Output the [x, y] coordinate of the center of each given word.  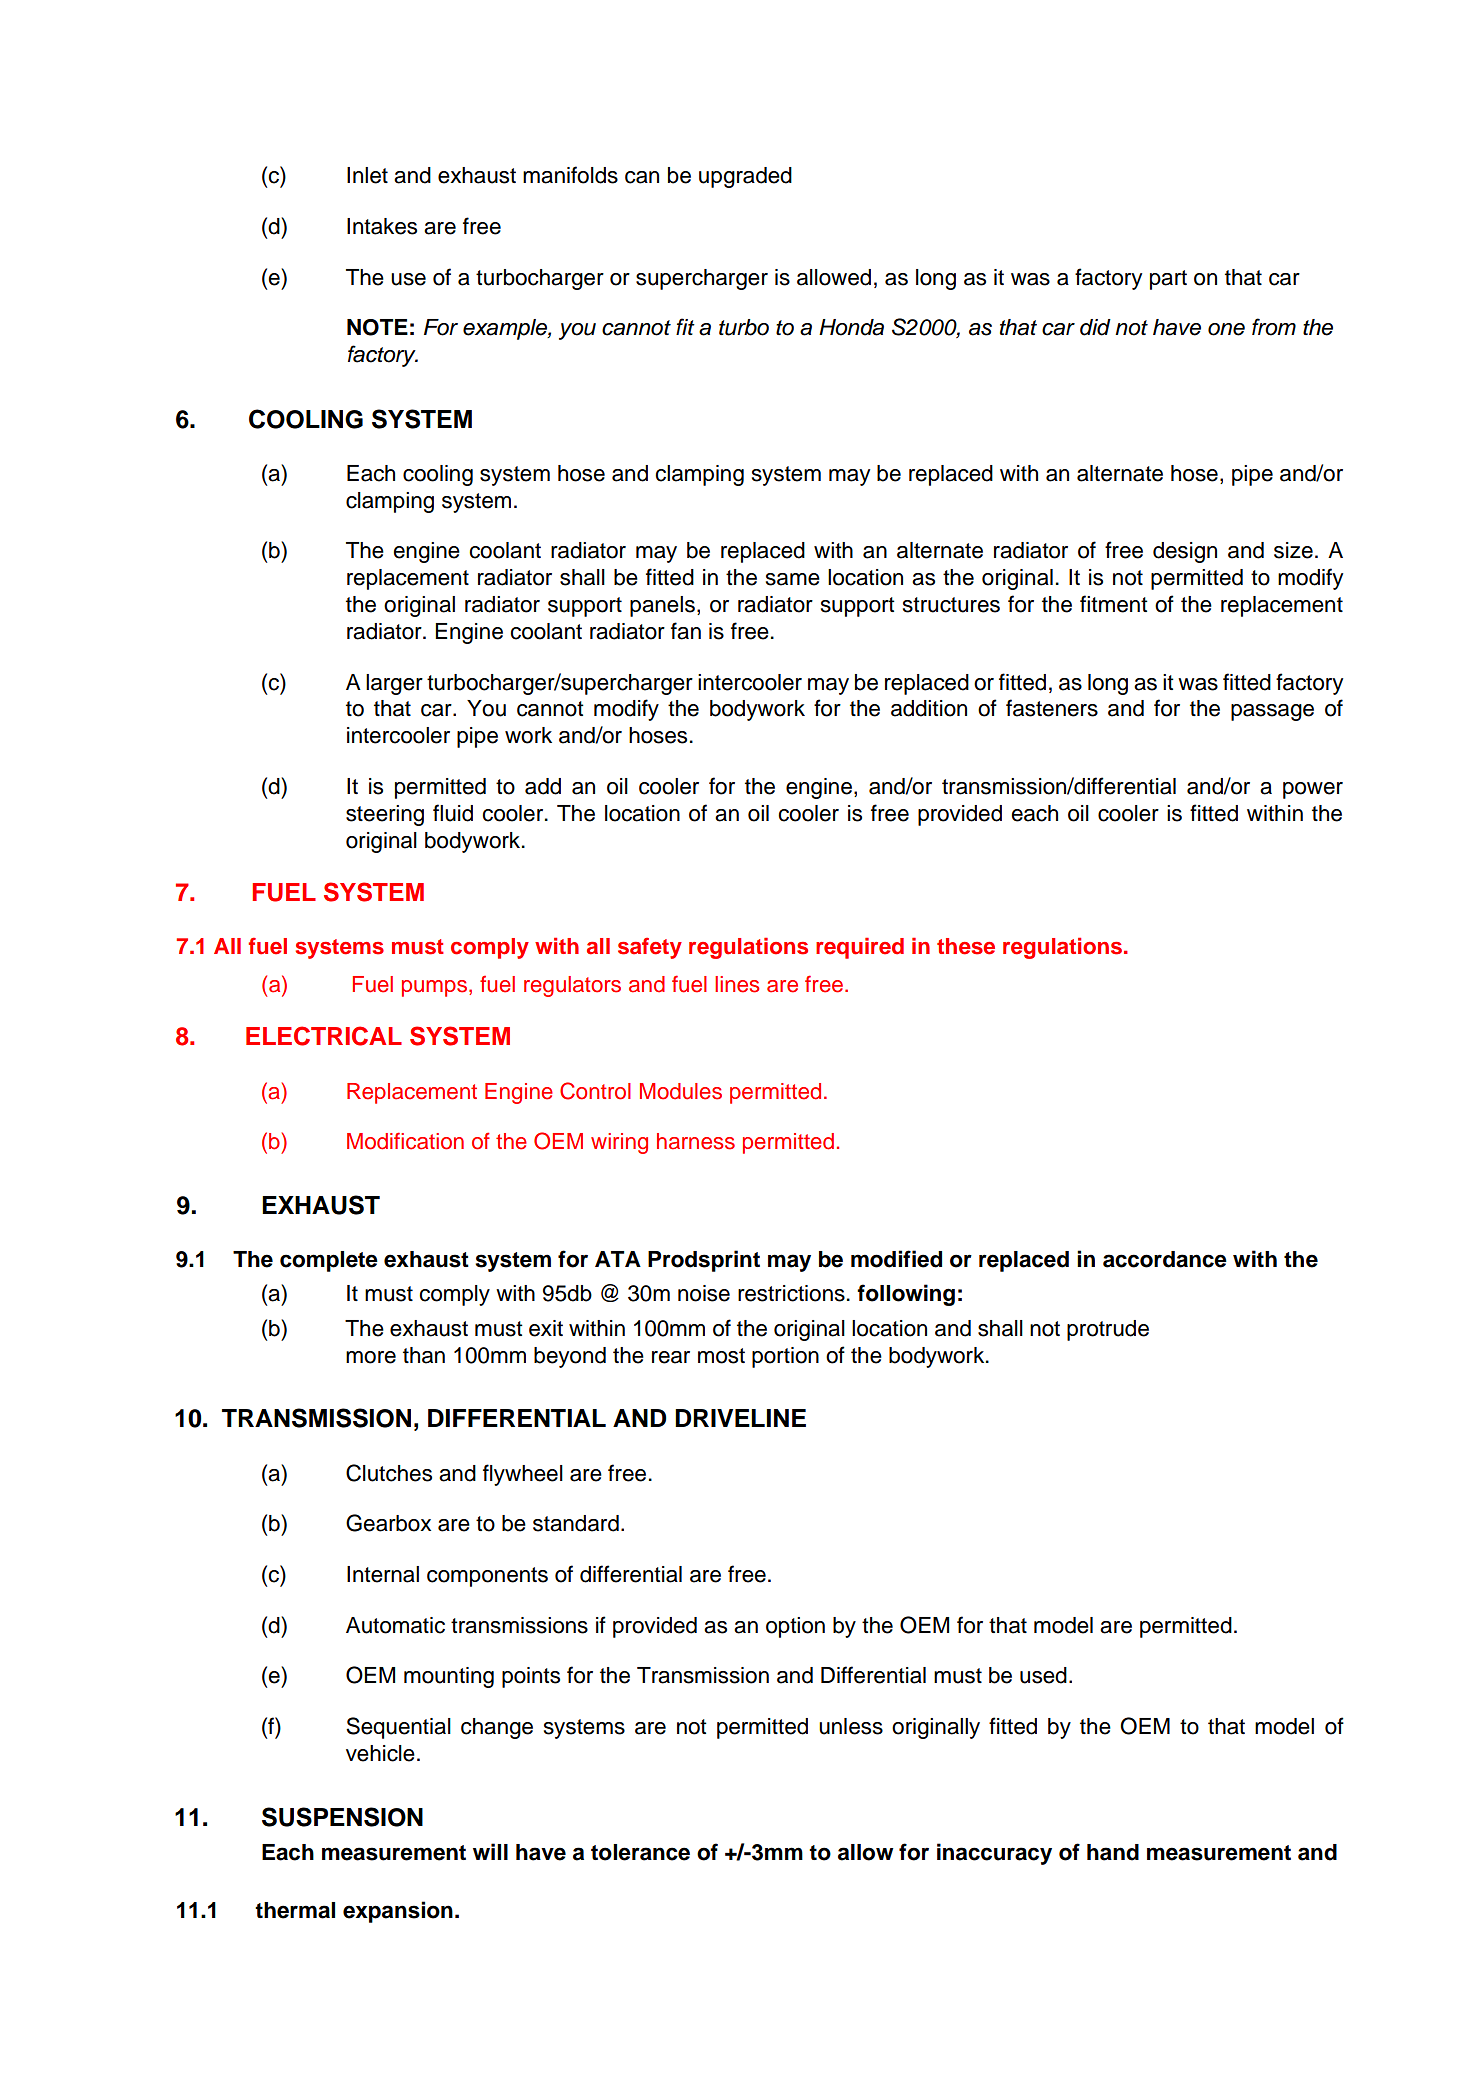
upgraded [745, 177]
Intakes [382, 226]
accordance [1165, 1259]
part [1168, 280]
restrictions [791, 1293]
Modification [405, 1141]
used [1043, 1675]
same [793, 579]
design [1185, 552]
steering [385, 815]
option [795, 1627]
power [1313, 790]
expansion [398, 1912]
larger [394, 684]
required [860, 948]
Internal [383, 1574]
